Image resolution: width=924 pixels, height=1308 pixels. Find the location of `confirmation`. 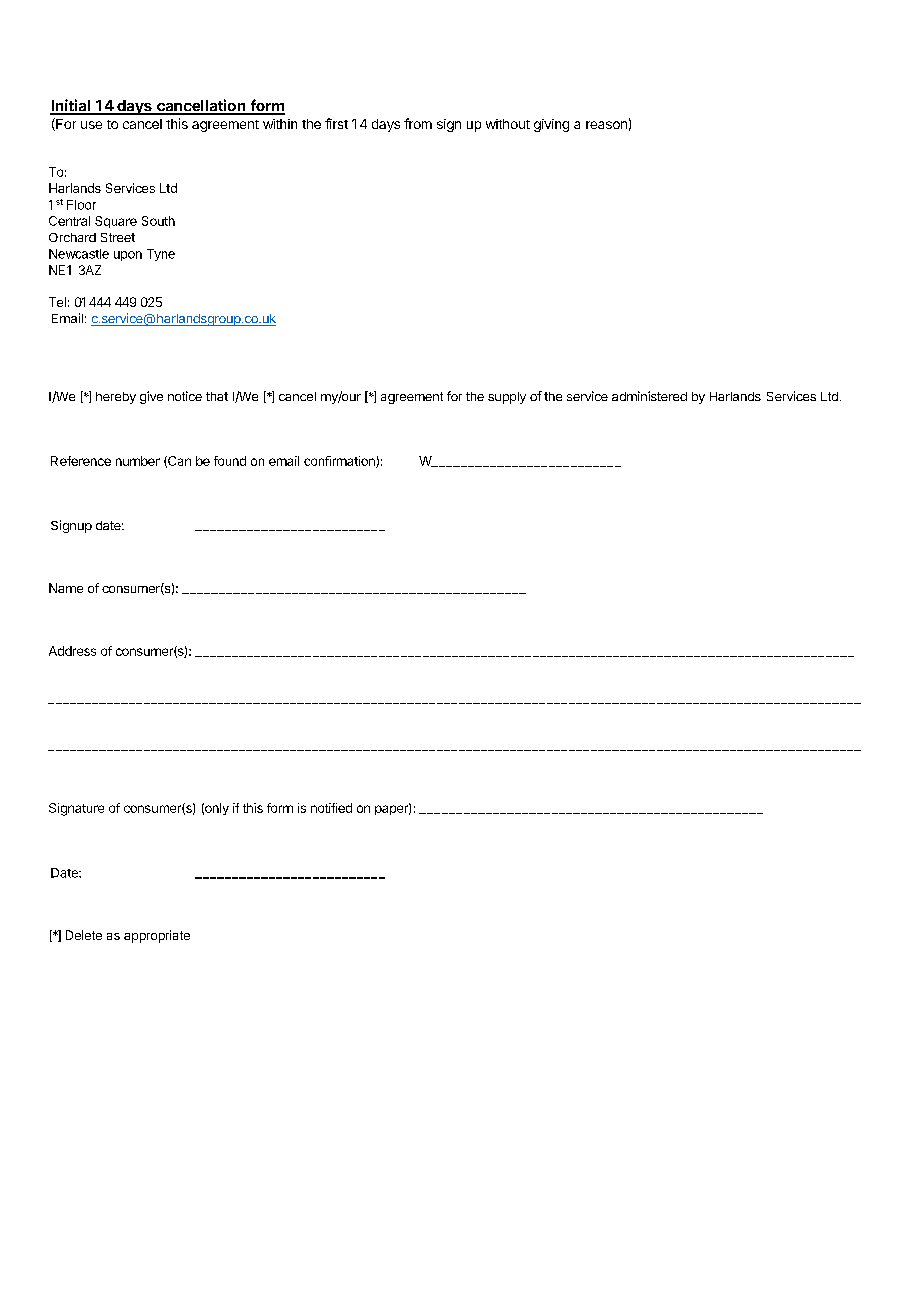

confirmation is located at coordinates (340, 462).
